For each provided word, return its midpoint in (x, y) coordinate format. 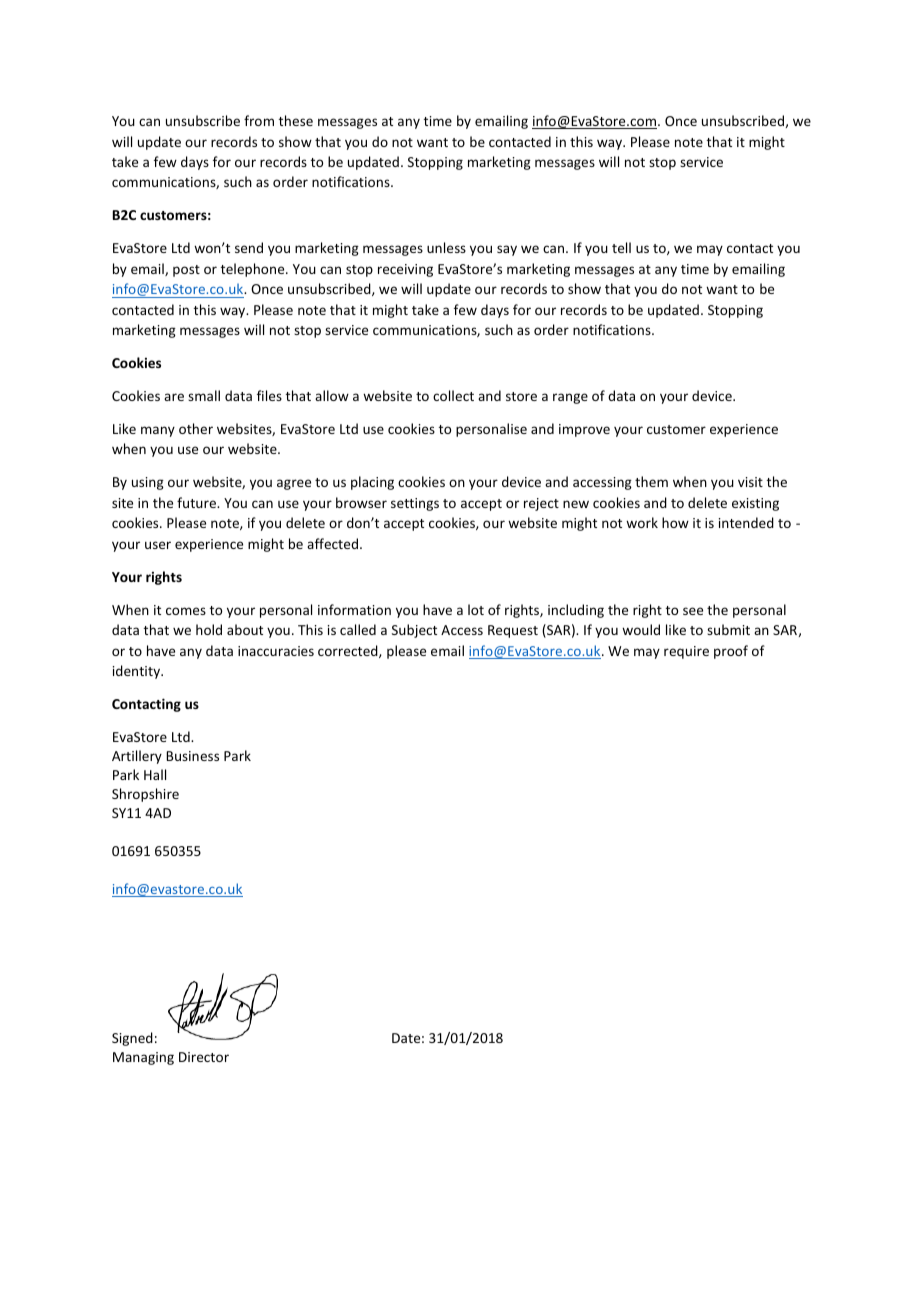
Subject (414, 631)
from (259, 120)
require (686, 652)
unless (446, 247)
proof (731, 652)
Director (204, 1057)
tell (621, 247)
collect (453, 395)
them (651, 481)
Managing (143, 1058)
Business (192, 756)
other (196, 428)
